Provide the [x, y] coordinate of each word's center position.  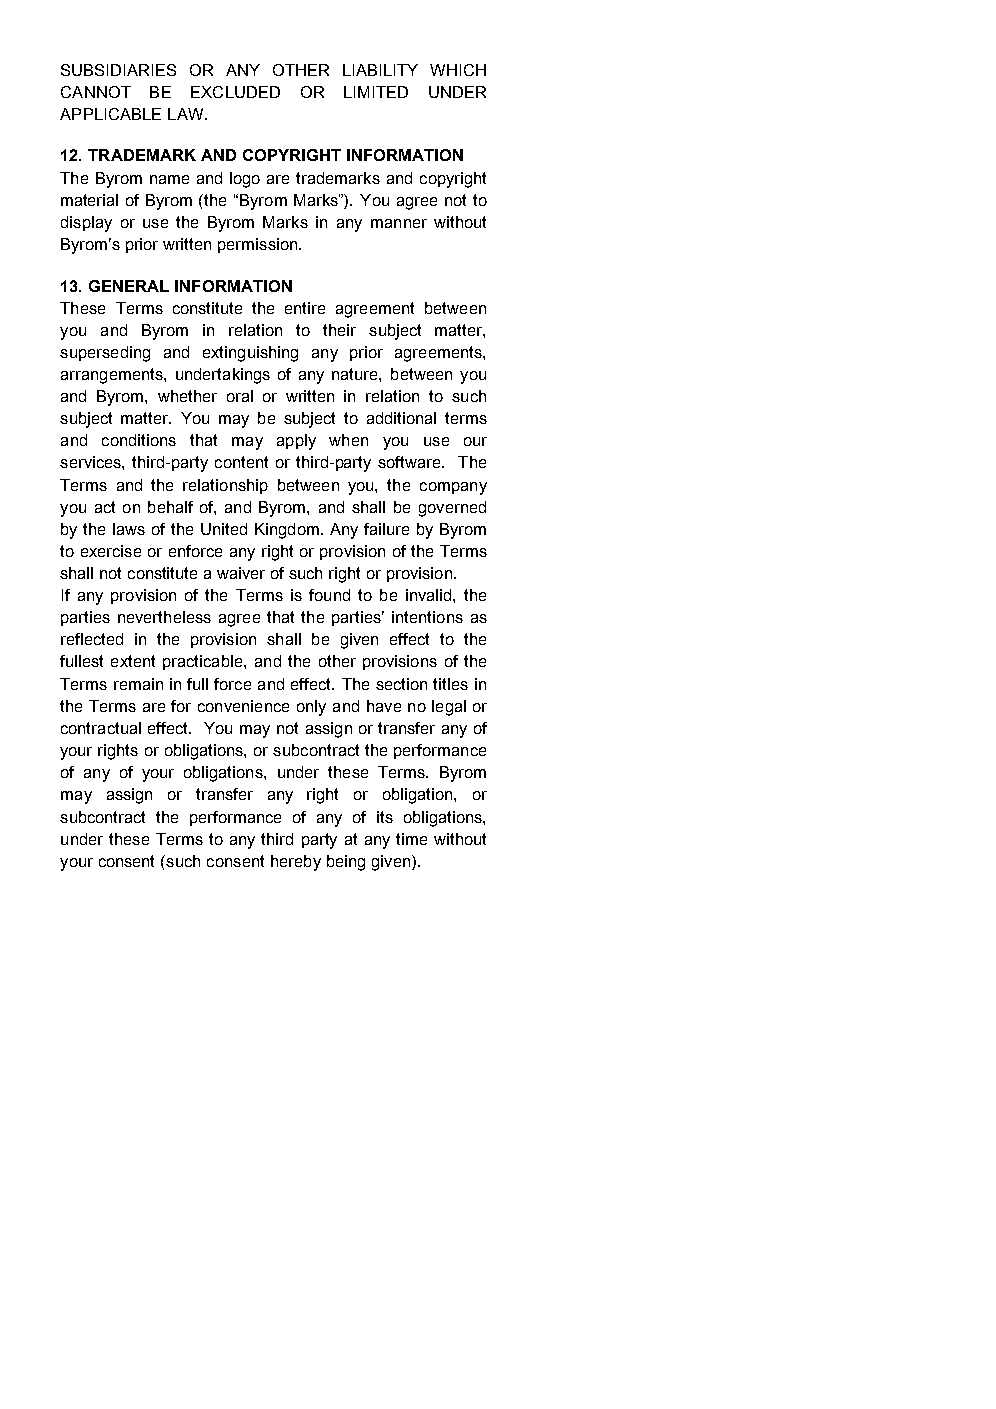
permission [259, 245]
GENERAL [129, 286]
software [410, 462]
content [241, 462]
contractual [101, 728]
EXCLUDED [235, 92]
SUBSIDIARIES [118, 70]
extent [133, 661]
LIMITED [376, 92]
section [401, 684]
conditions [139, 440]
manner [399, 223]
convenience [243, 706]
